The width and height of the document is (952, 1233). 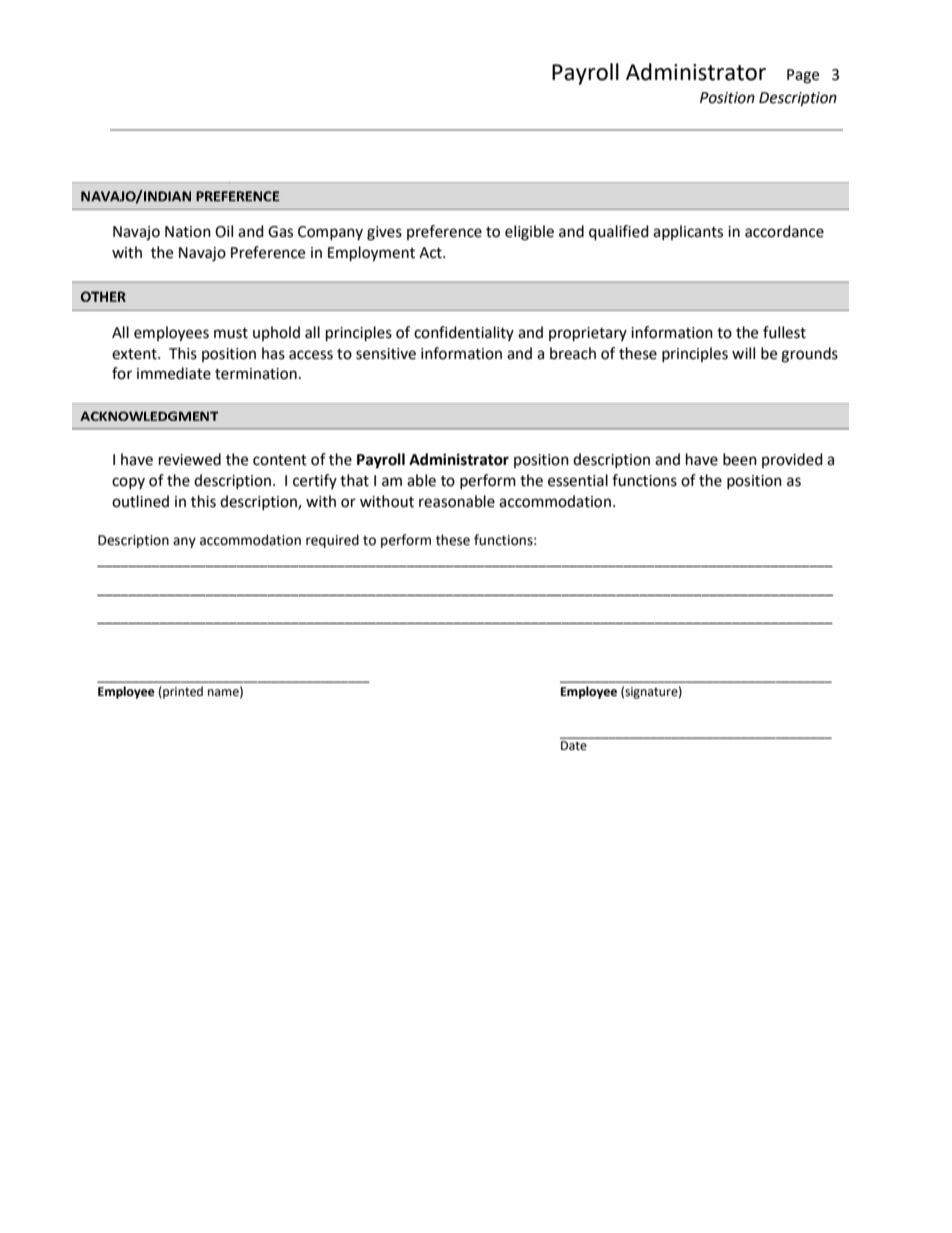 I want to click on reviewed, so click(x=190, y=459).
